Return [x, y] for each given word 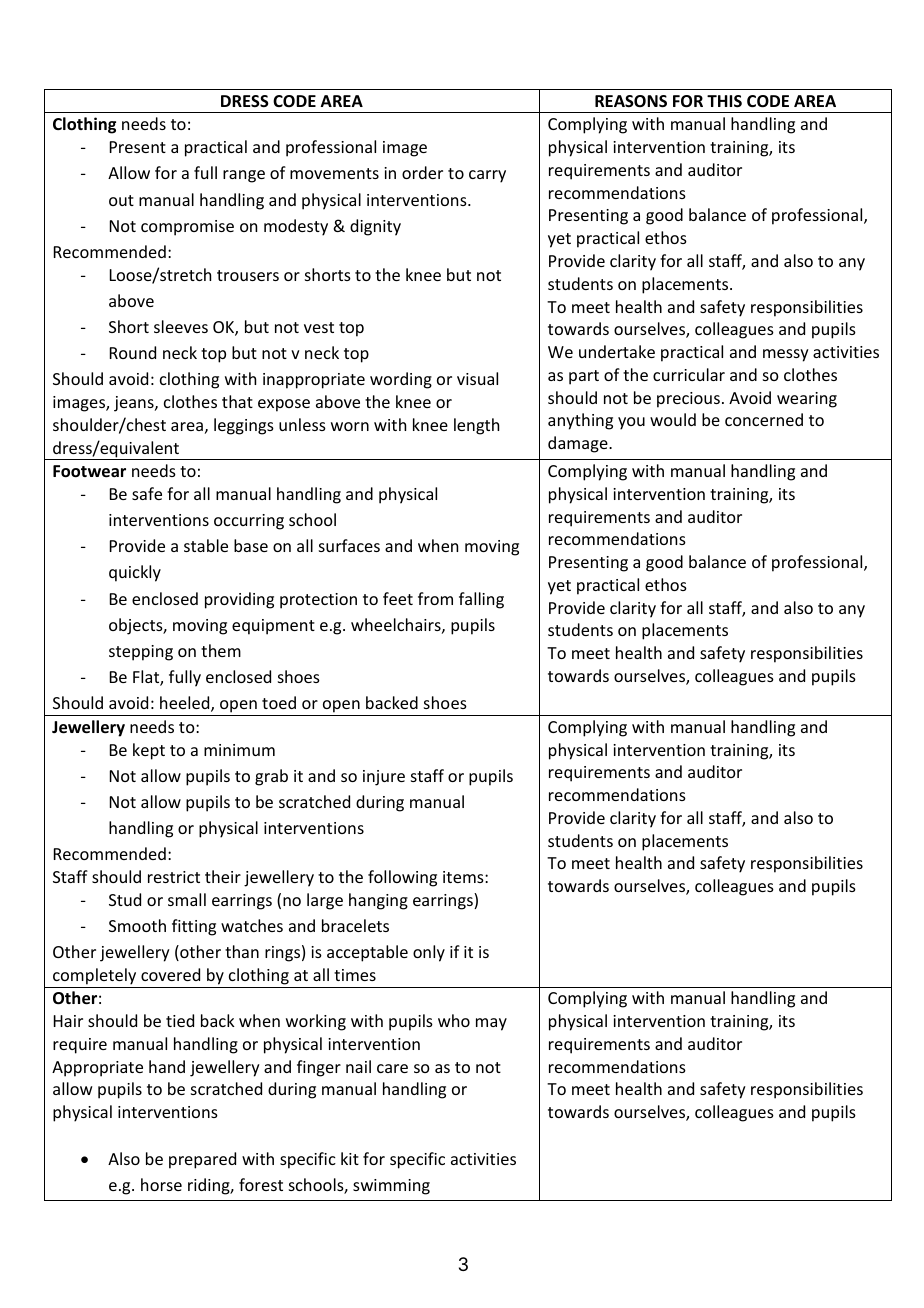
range [244, 176]
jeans [135, 404]
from [435, 598]
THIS [724, 101]
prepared [202, 1160]
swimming [391, 1187]
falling [481, 600]
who [454, 1020]
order [422, 172]
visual [477, 378]
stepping [141, 653]
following [402, 878]
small [187, 899]
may [491, 1024]
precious [688, 400]
